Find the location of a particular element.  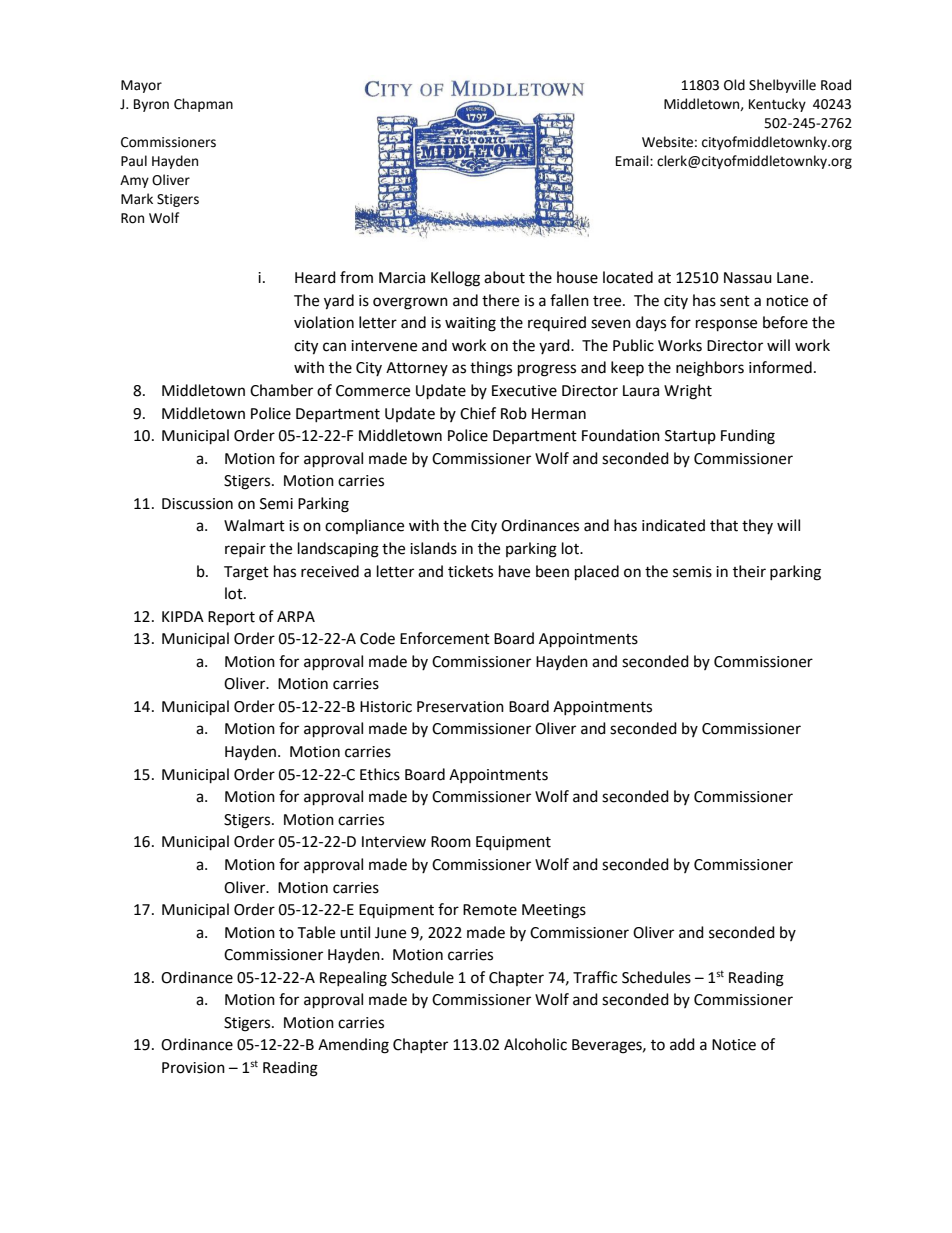

there is located at coordinates (500, 300).
